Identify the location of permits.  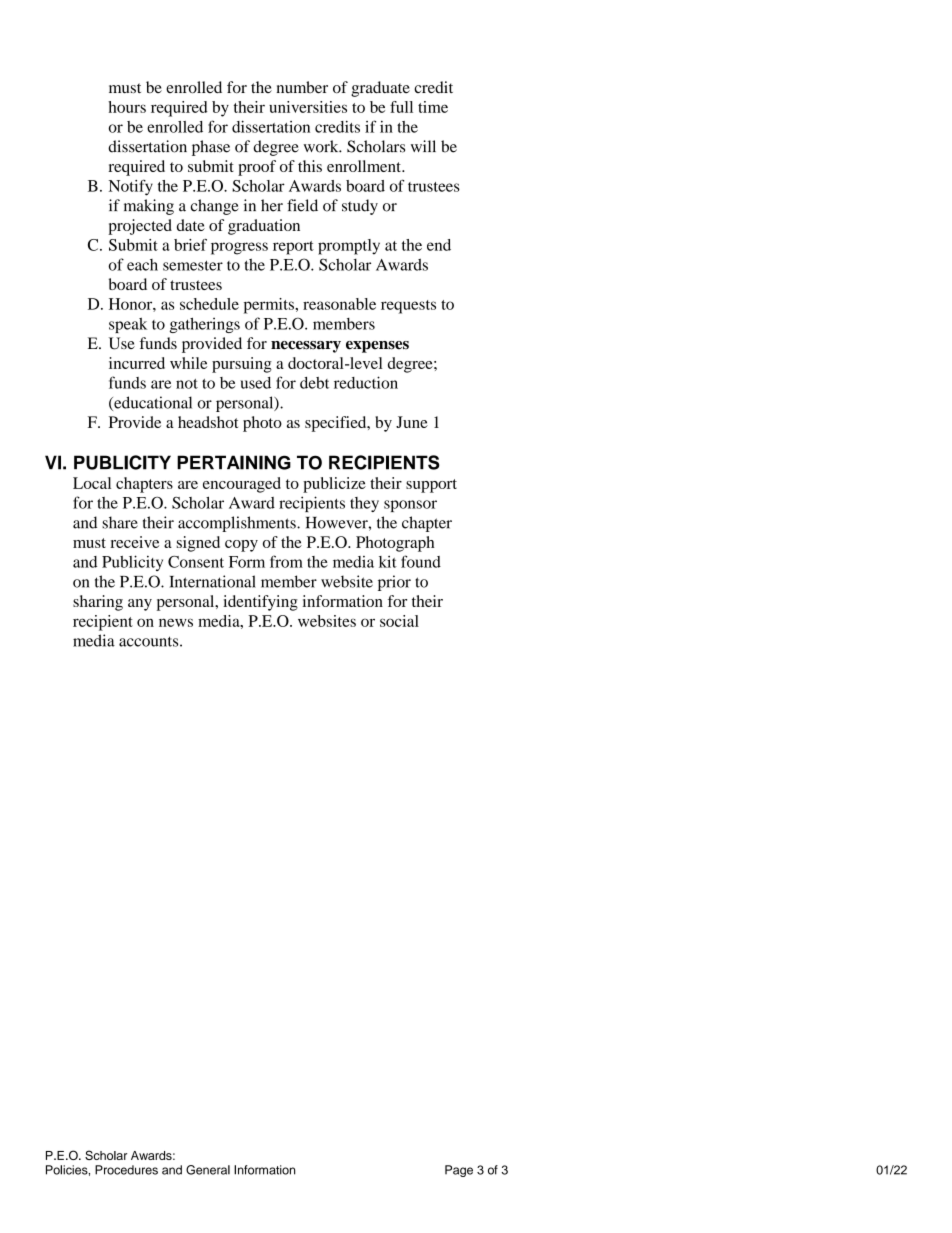
(270, 306).
